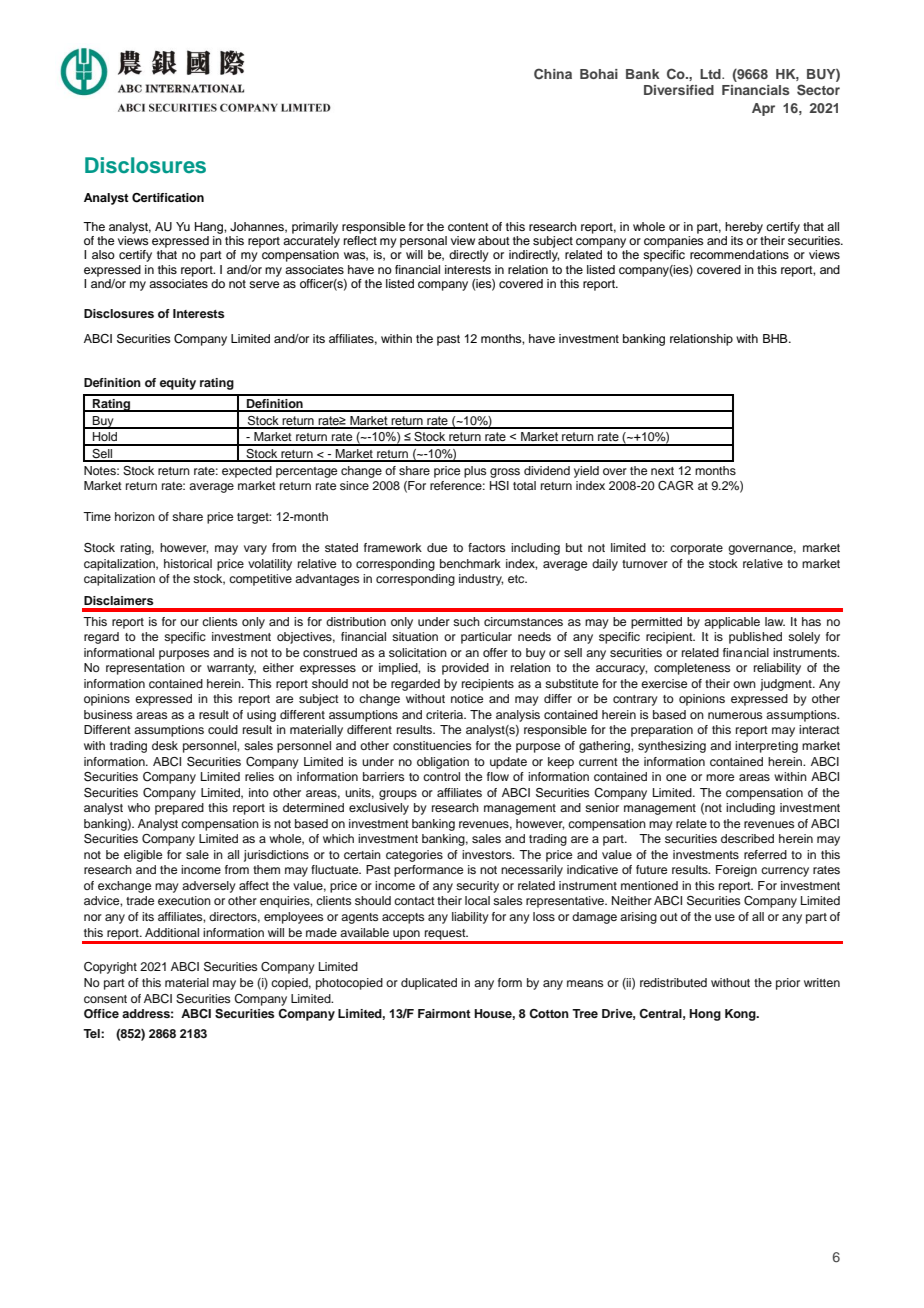  What do you see at coordinates (178, 384) in the screenshot?
I see `equity` at bounding box center [178, 384].
